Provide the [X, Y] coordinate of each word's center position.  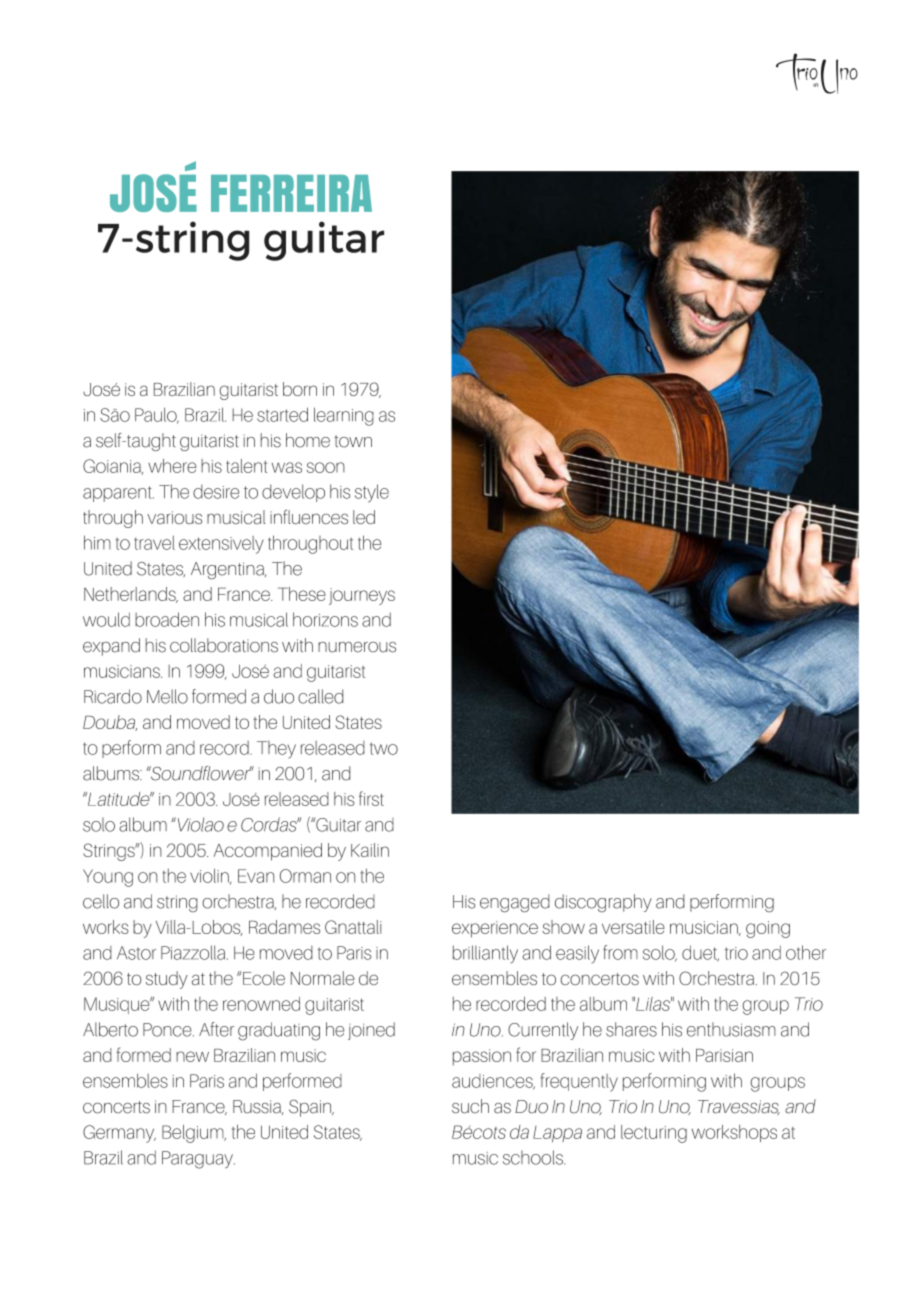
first [371, 798]
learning [344, 416]
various [174, 517]
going [768, 929]
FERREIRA [291, 193]
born [300, 389]
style [372, 493]
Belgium [194, 1134]
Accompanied [268, 852]
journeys [362, 596]
